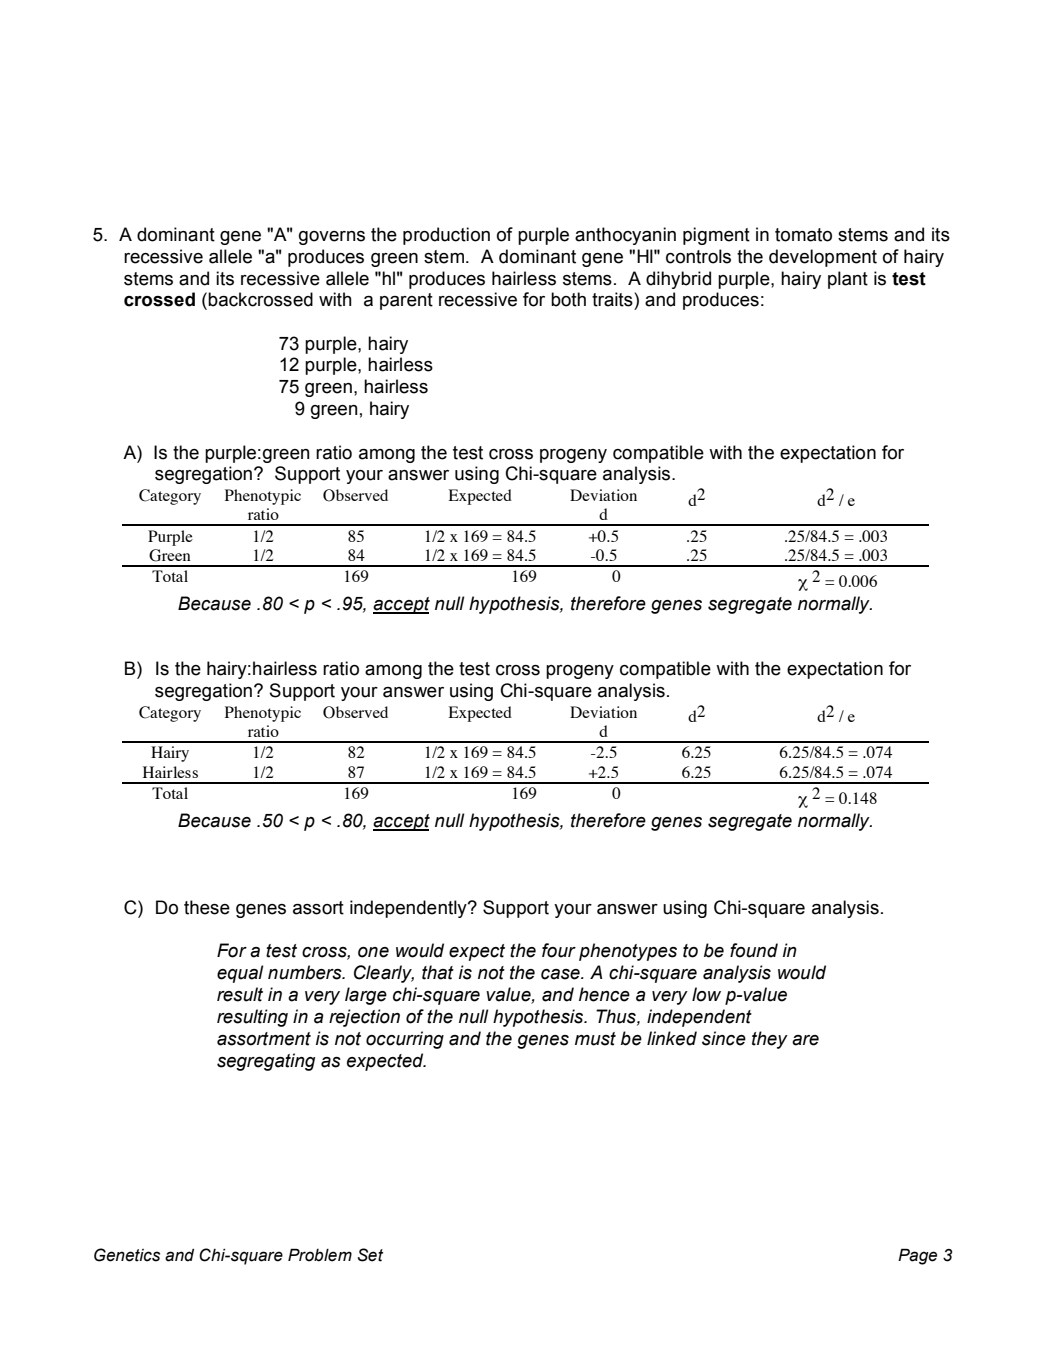  What do you see at coordinates (823, 258) in the screenshot?
I see `development` at bounding box center [823, 258].
